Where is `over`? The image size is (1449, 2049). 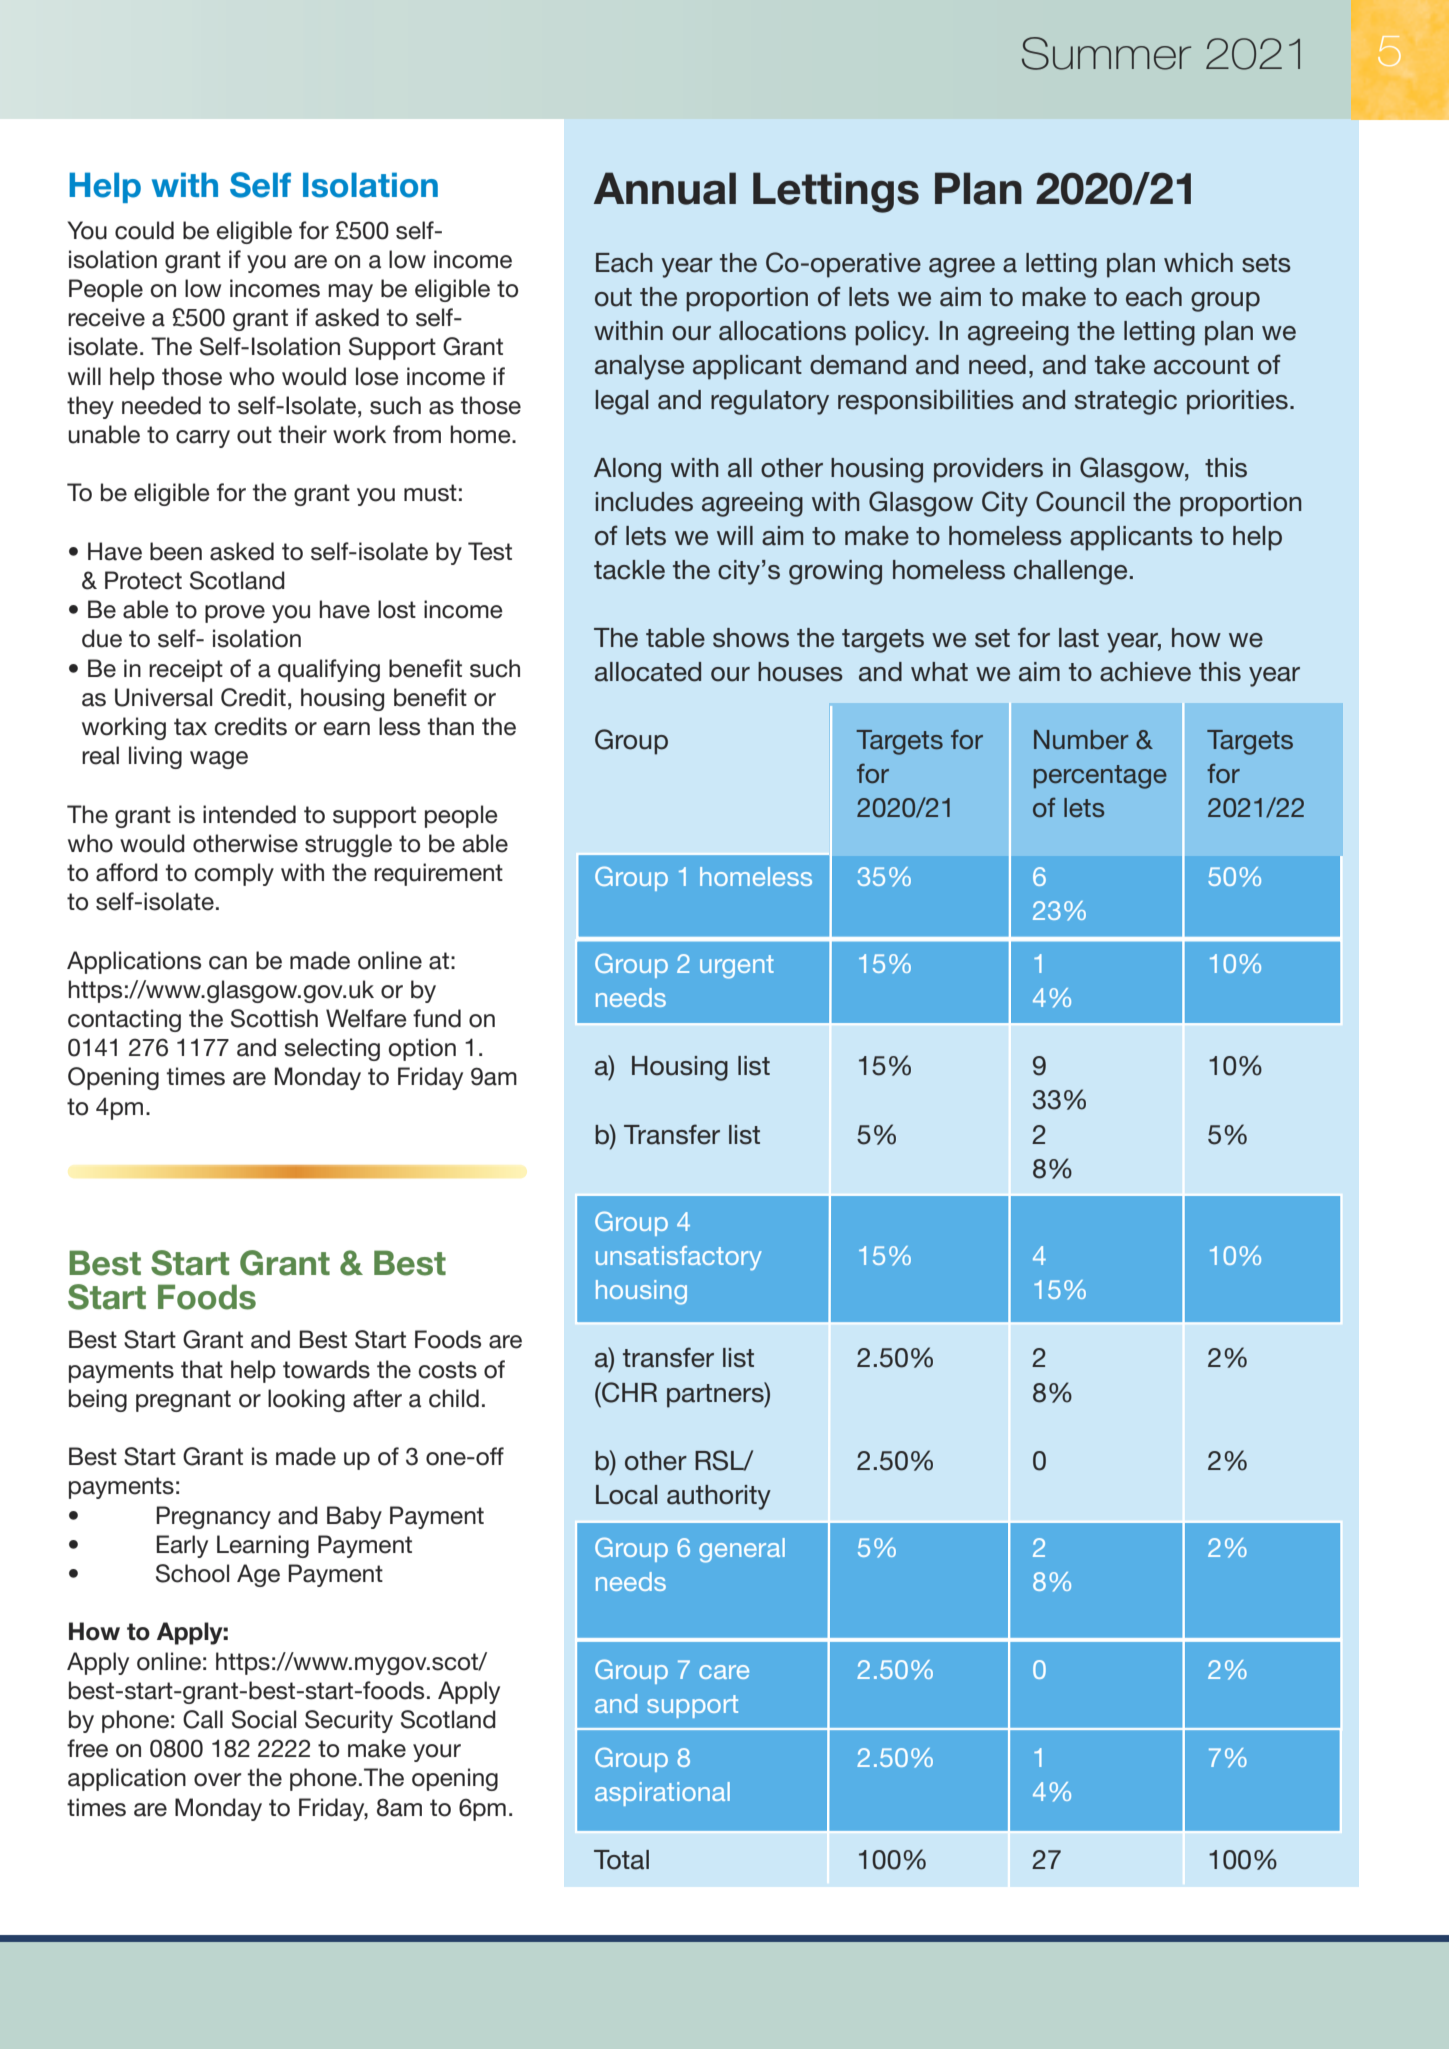 over is located at coordinates (217, 1780).
